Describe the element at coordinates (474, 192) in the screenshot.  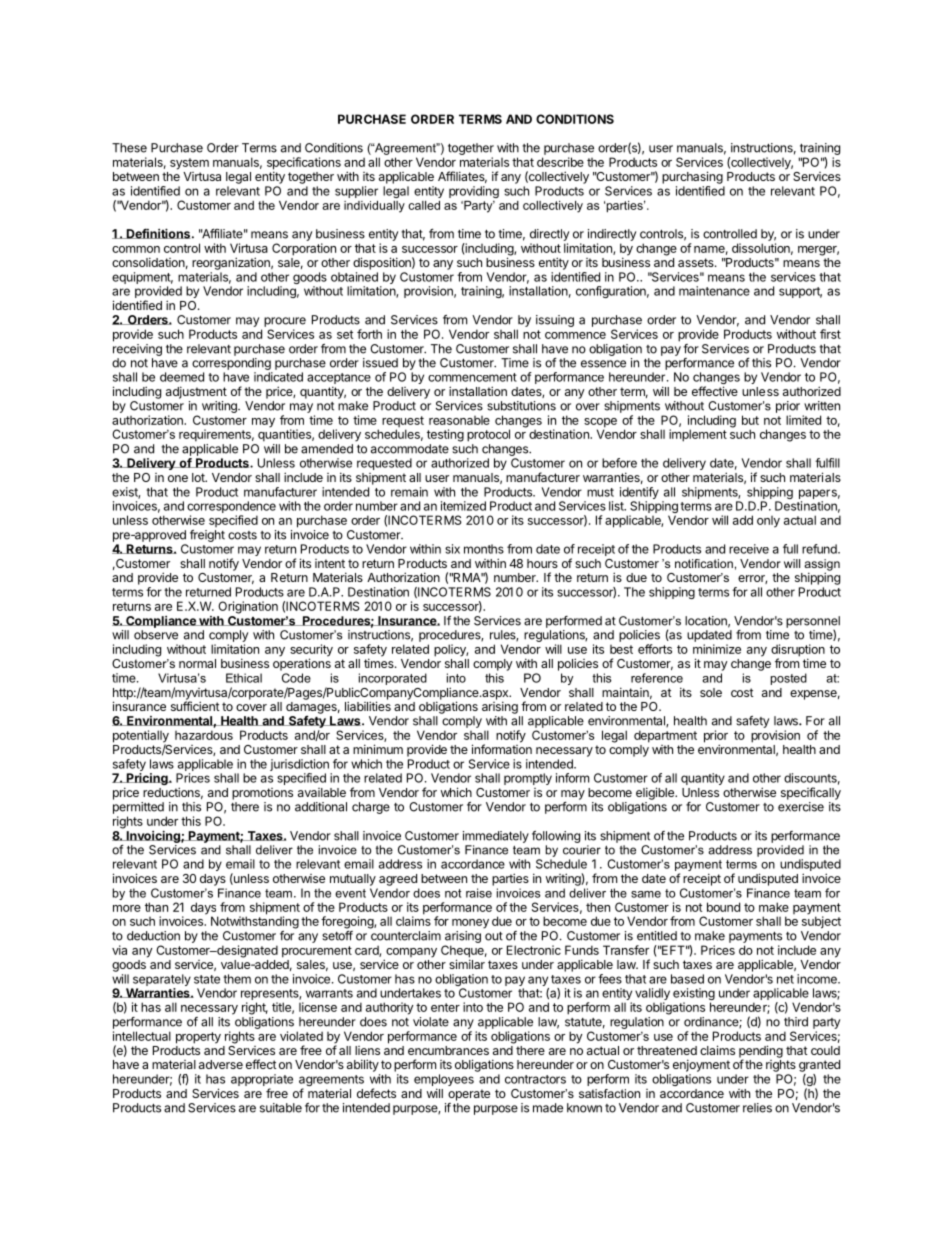
I see `providing` at that location.
